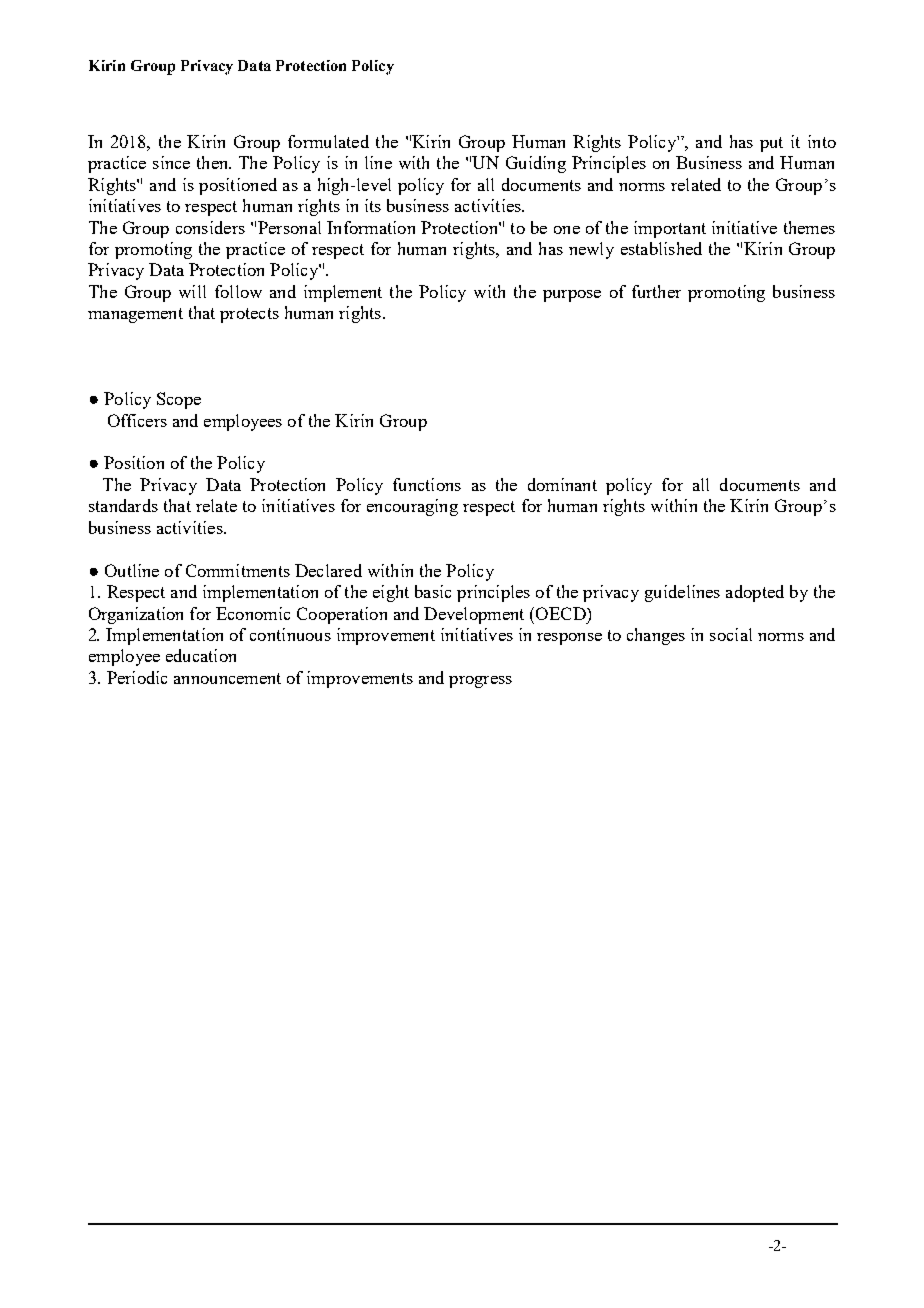 The image size is (924, 1308). I want to click on Scope, so click(179, 400).
